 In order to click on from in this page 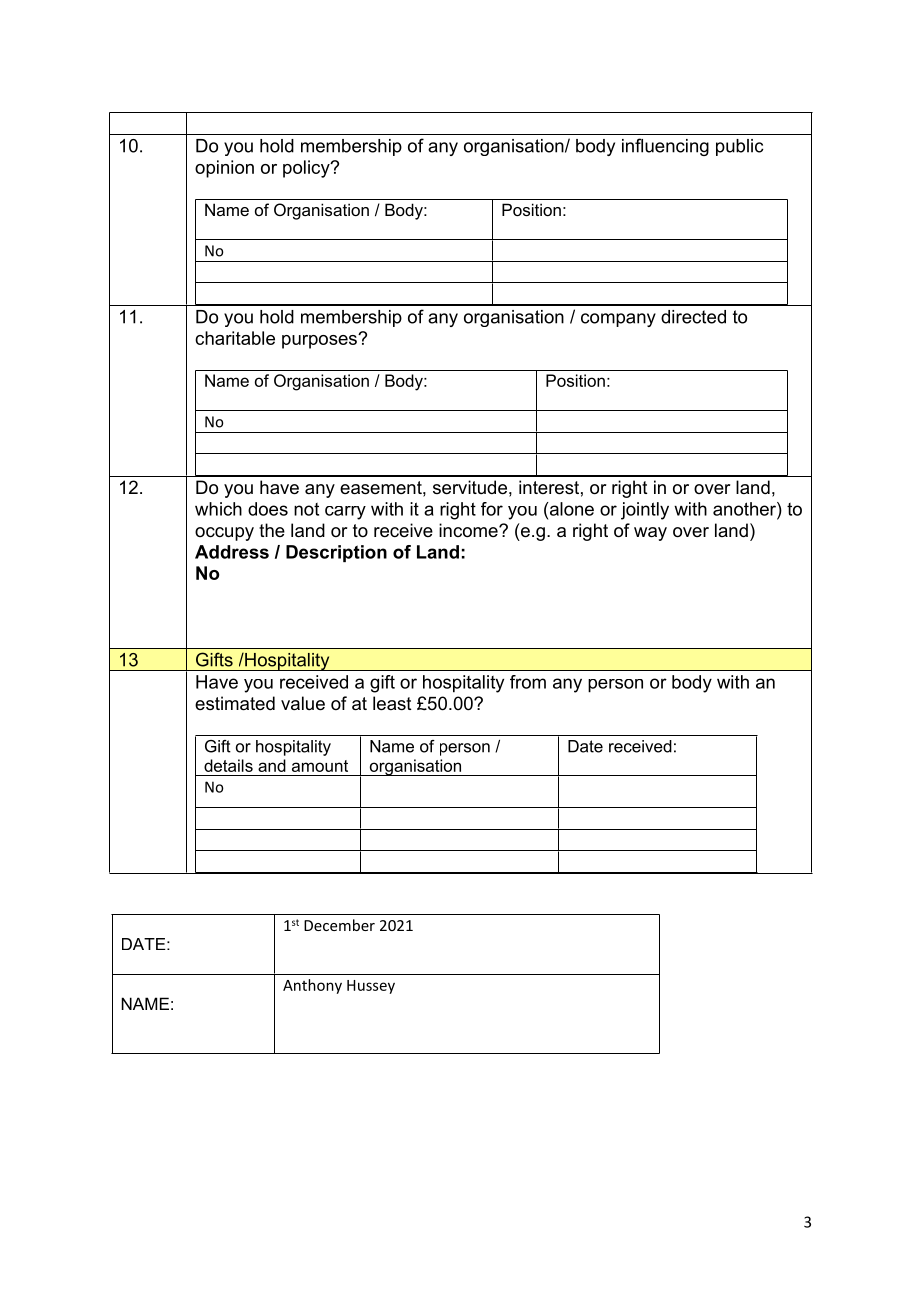, I will do `click(528, 682)`.
